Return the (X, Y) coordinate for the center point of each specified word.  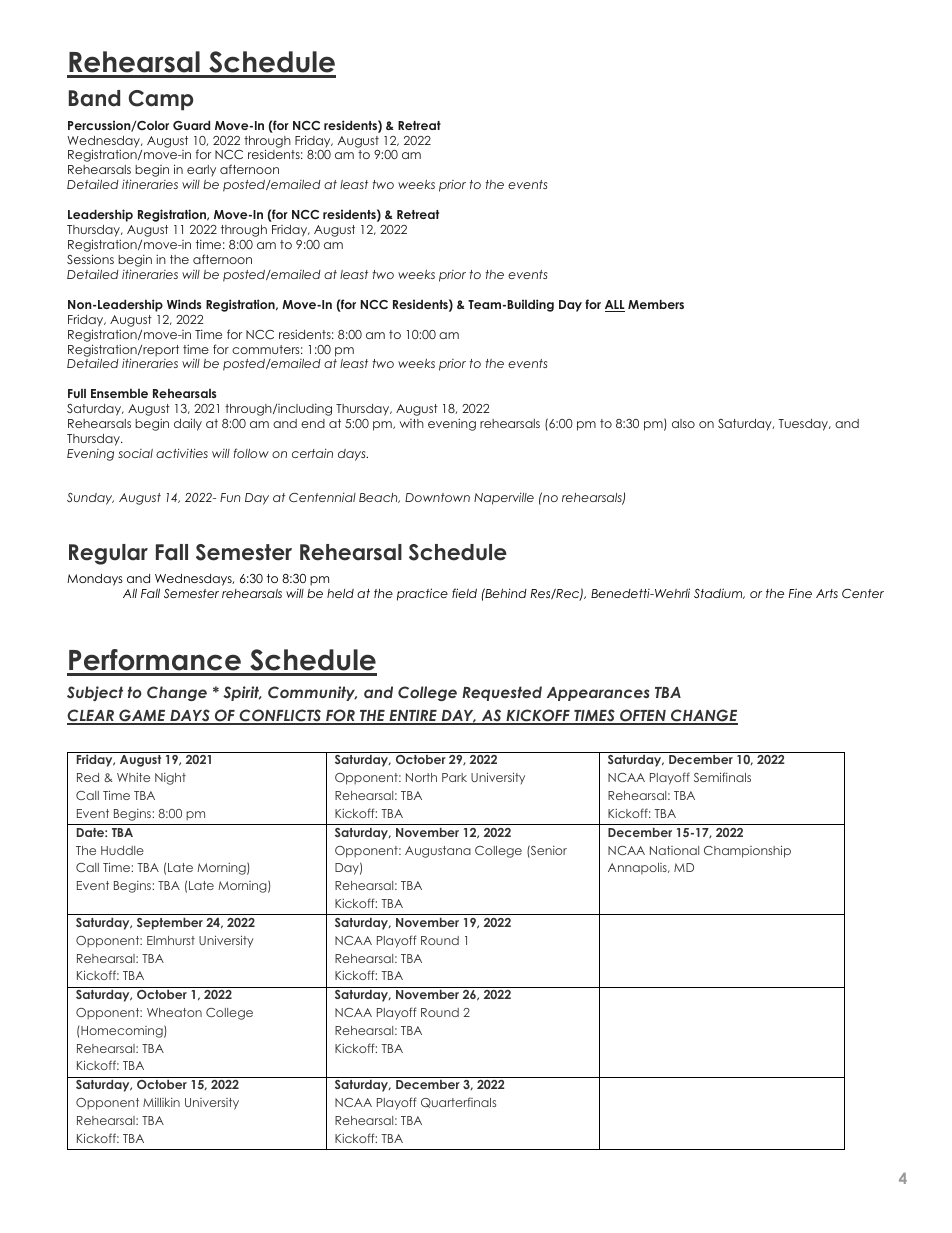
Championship (747, 851)
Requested (502, 693)
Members (656, 304)
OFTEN (643, 717)
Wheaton (174, 1012)
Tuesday (804, 425)
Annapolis (638, 868)
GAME (142, 717)
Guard (191, 125)
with (412, 423)
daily (188, 424)
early (201, 170)
